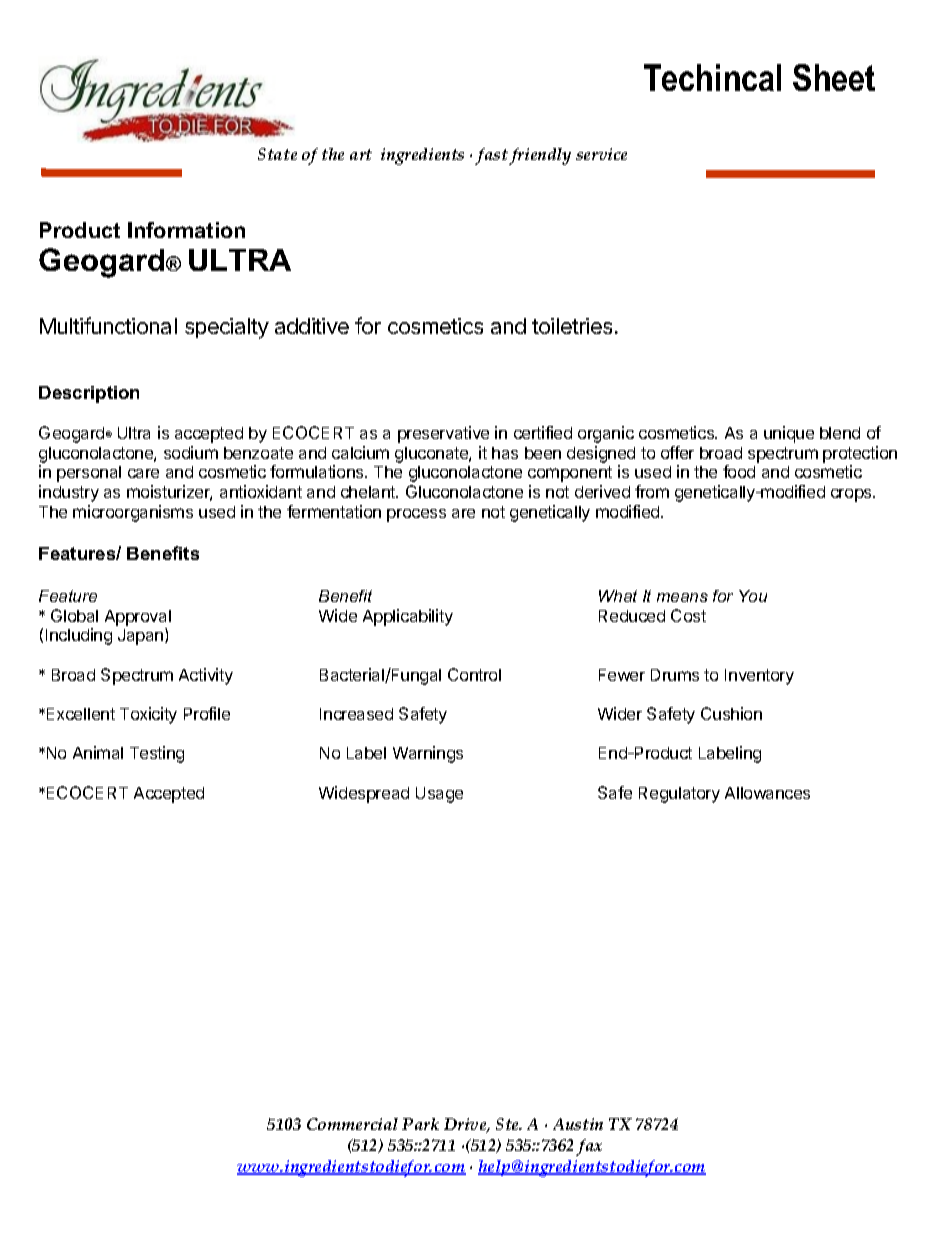  What do you see at coordinates (352, 1124) in the page?
I see `Commercial` at bounding box center [352, 1124].
